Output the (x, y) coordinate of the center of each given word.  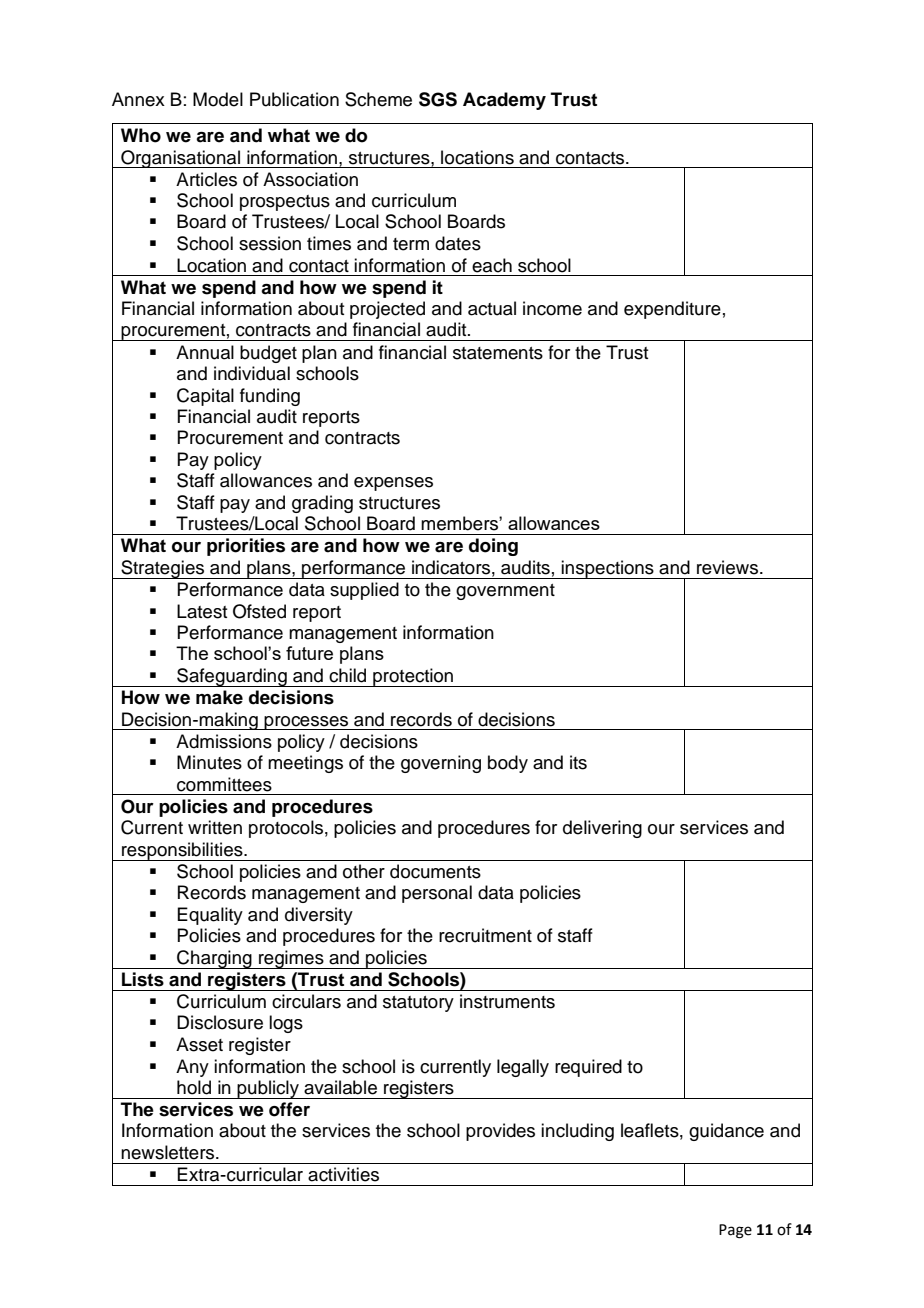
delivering (602, 829)
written (215, 827)
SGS (438, 99)
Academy (504, 101)
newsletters (169, 1152)
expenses (393, 484)
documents (435, 871)
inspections (608, 569)
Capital (205, 397)
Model (218, 99)
